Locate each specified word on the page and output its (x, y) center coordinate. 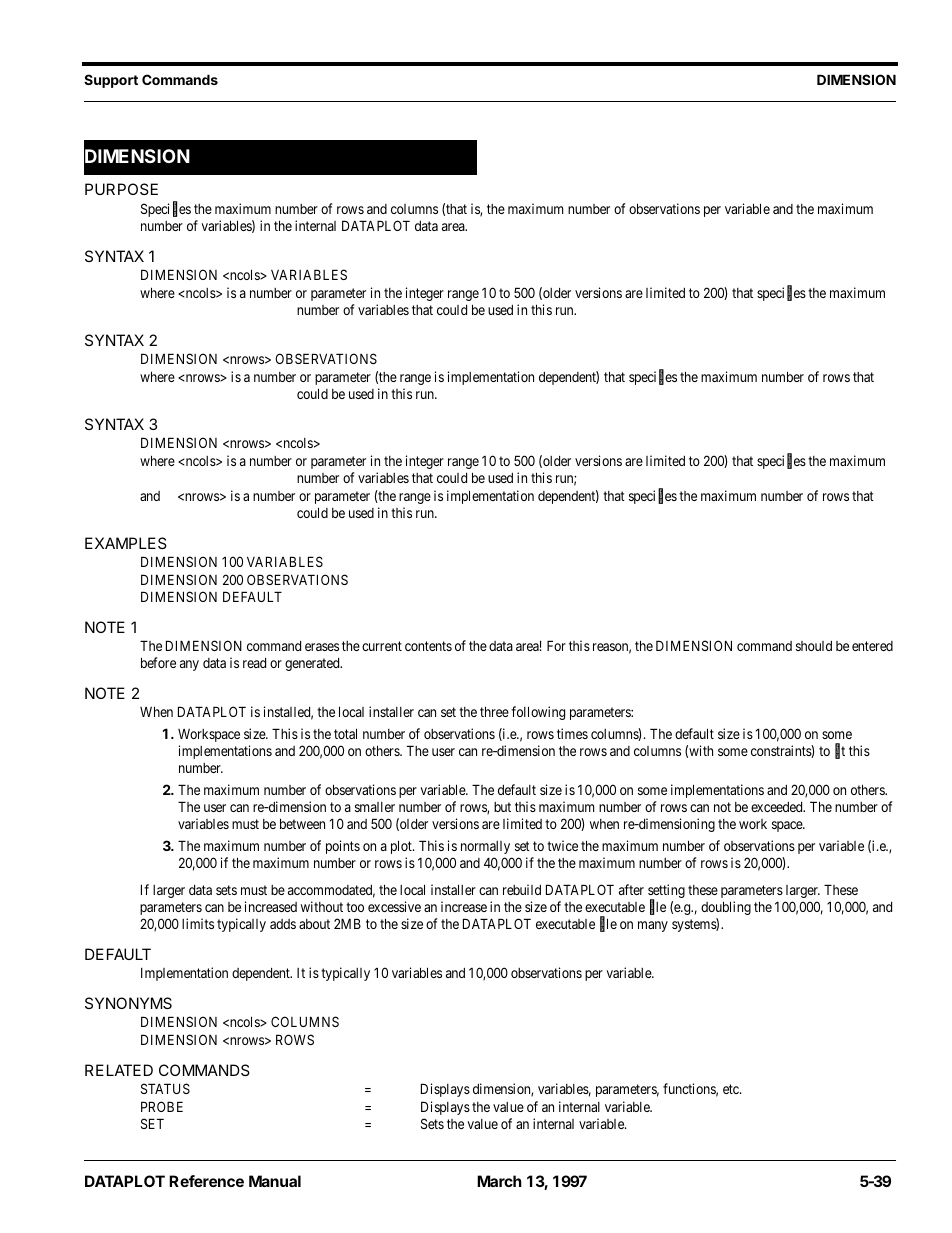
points (343, 847)
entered (872, 646)
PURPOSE (121, 189)
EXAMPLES (126, 543)
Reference (206, 1181)
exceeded (778, 807)
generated (313, 664)
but (502, 807)
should (814, 646)
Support (111, 81)
